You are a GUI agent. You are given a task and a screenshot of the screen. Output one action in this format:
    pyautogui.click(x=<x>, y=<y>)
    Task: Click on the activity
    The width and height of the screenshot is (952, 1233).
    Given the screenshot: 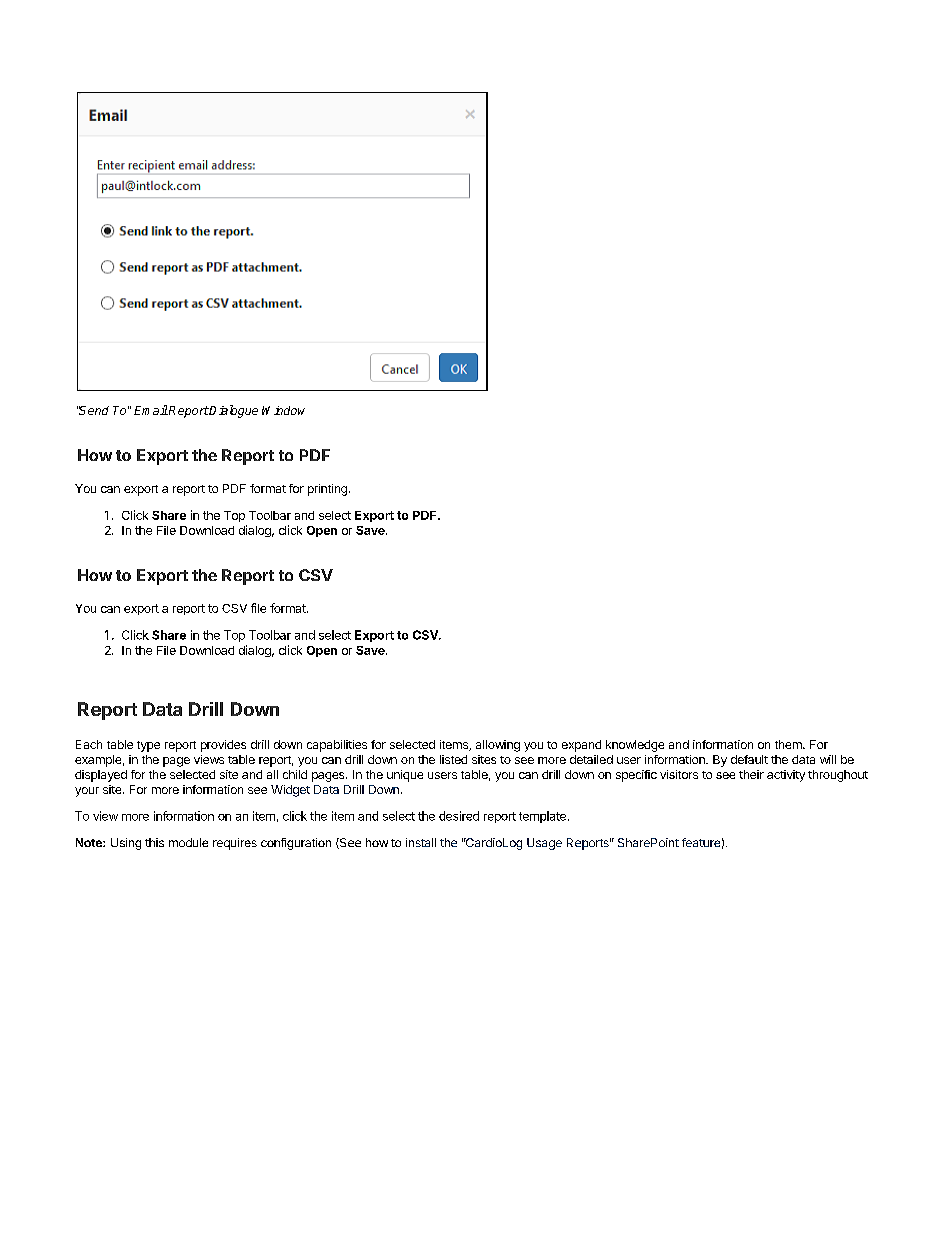 What is the action you would take?
    pyautogui.click(x=786, y=776)
